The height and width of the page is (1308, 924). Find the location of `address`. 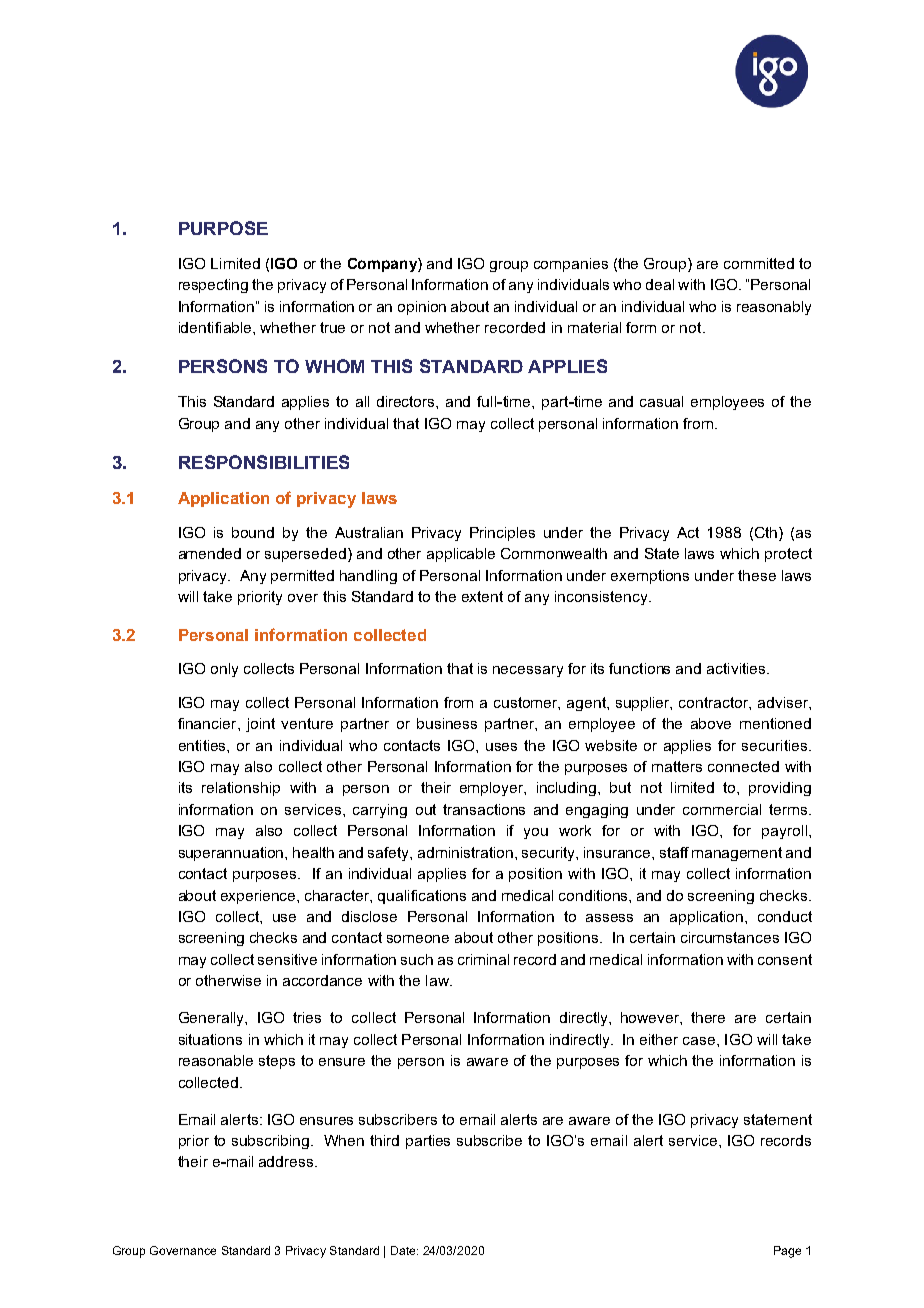

address is located at coordinates (287, 1161).
